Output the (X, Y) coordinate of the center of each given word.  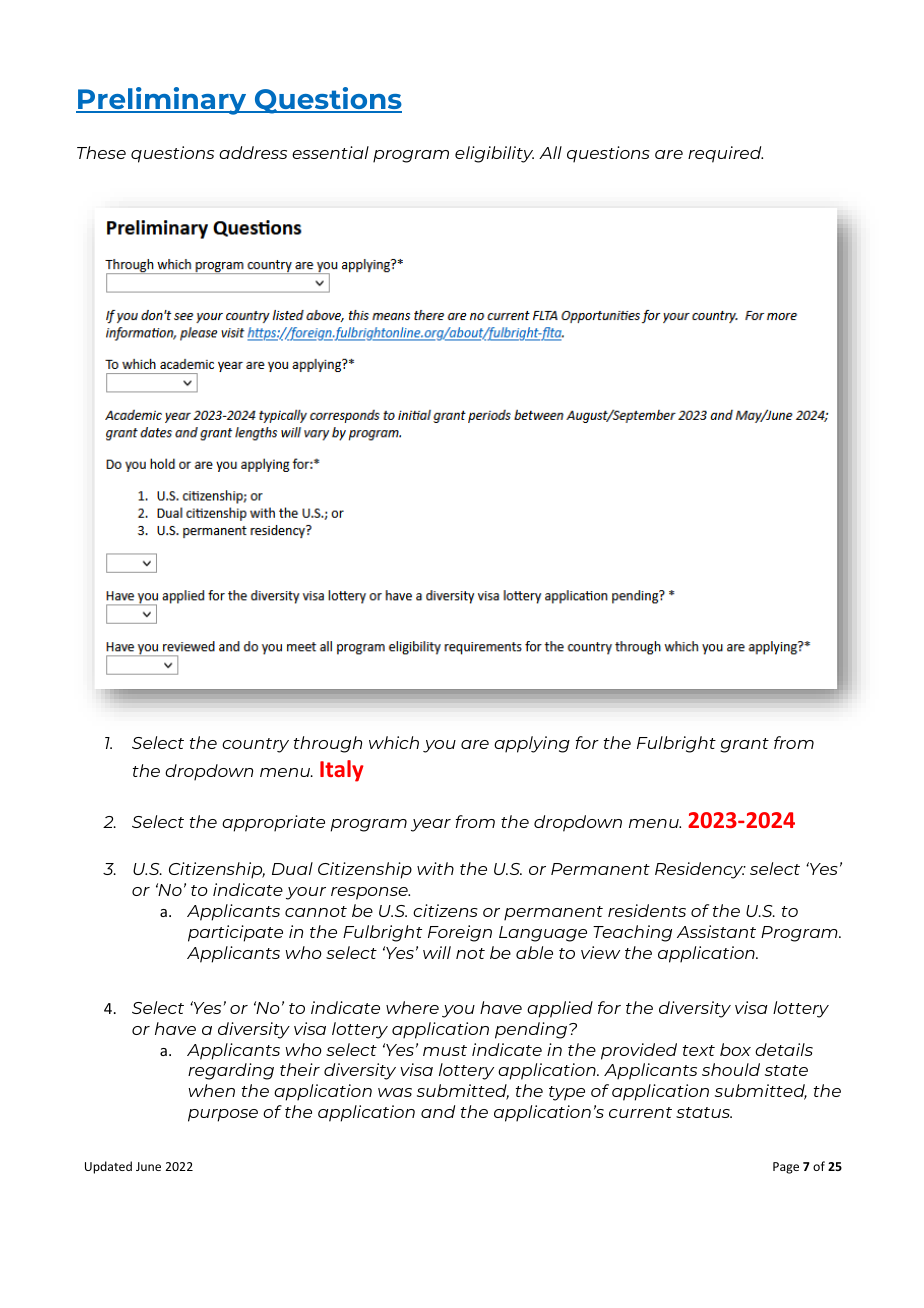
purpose (223, 1115)
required (725, 154)
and (438, 1111)
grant (744, 745)
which (394, 742)
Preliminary (162, 101)
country (255, 745)
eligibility (494, 154)
